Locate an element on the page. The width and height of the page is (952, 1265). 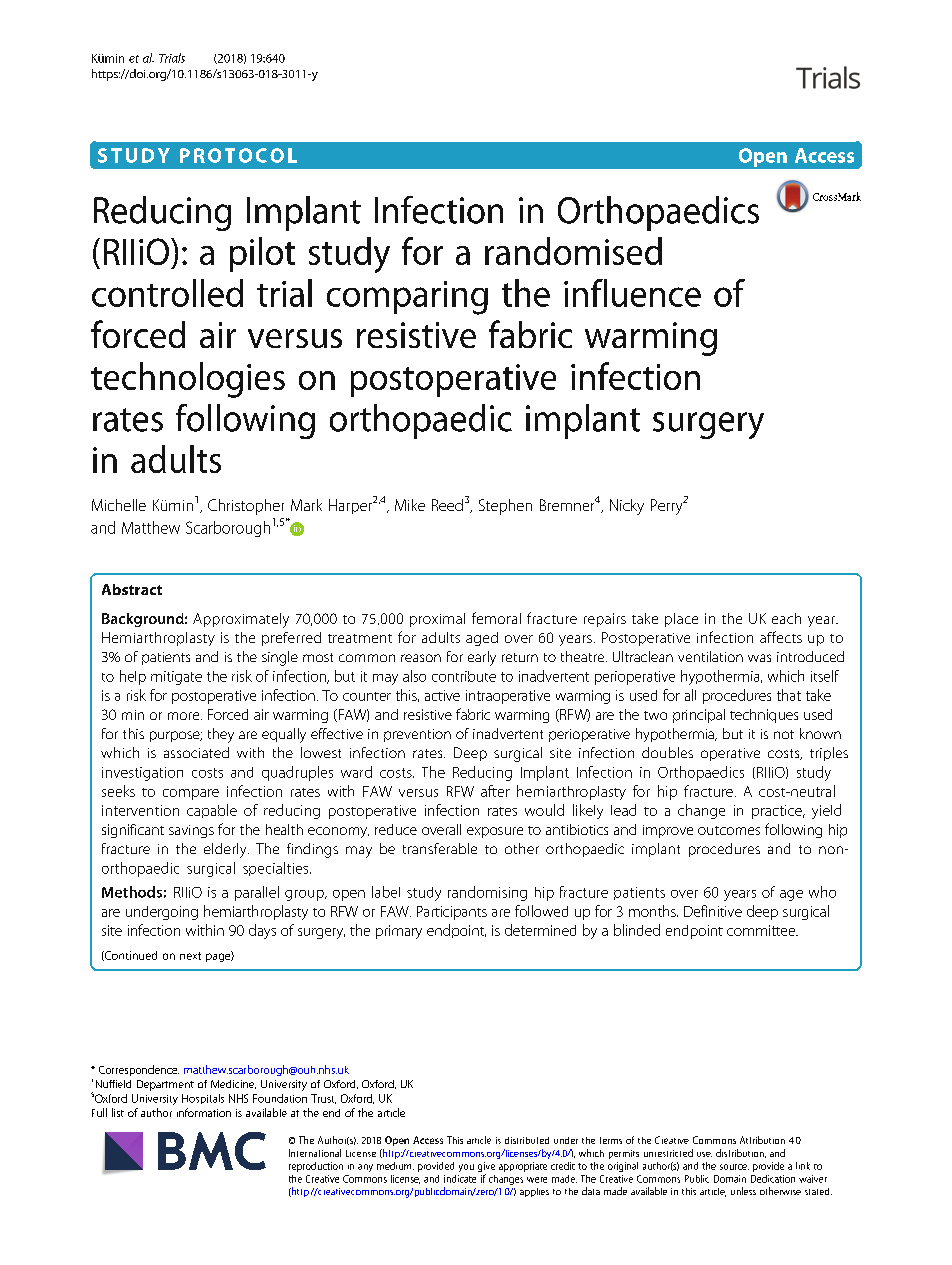
controlled is located at coordinates (167, 293).
